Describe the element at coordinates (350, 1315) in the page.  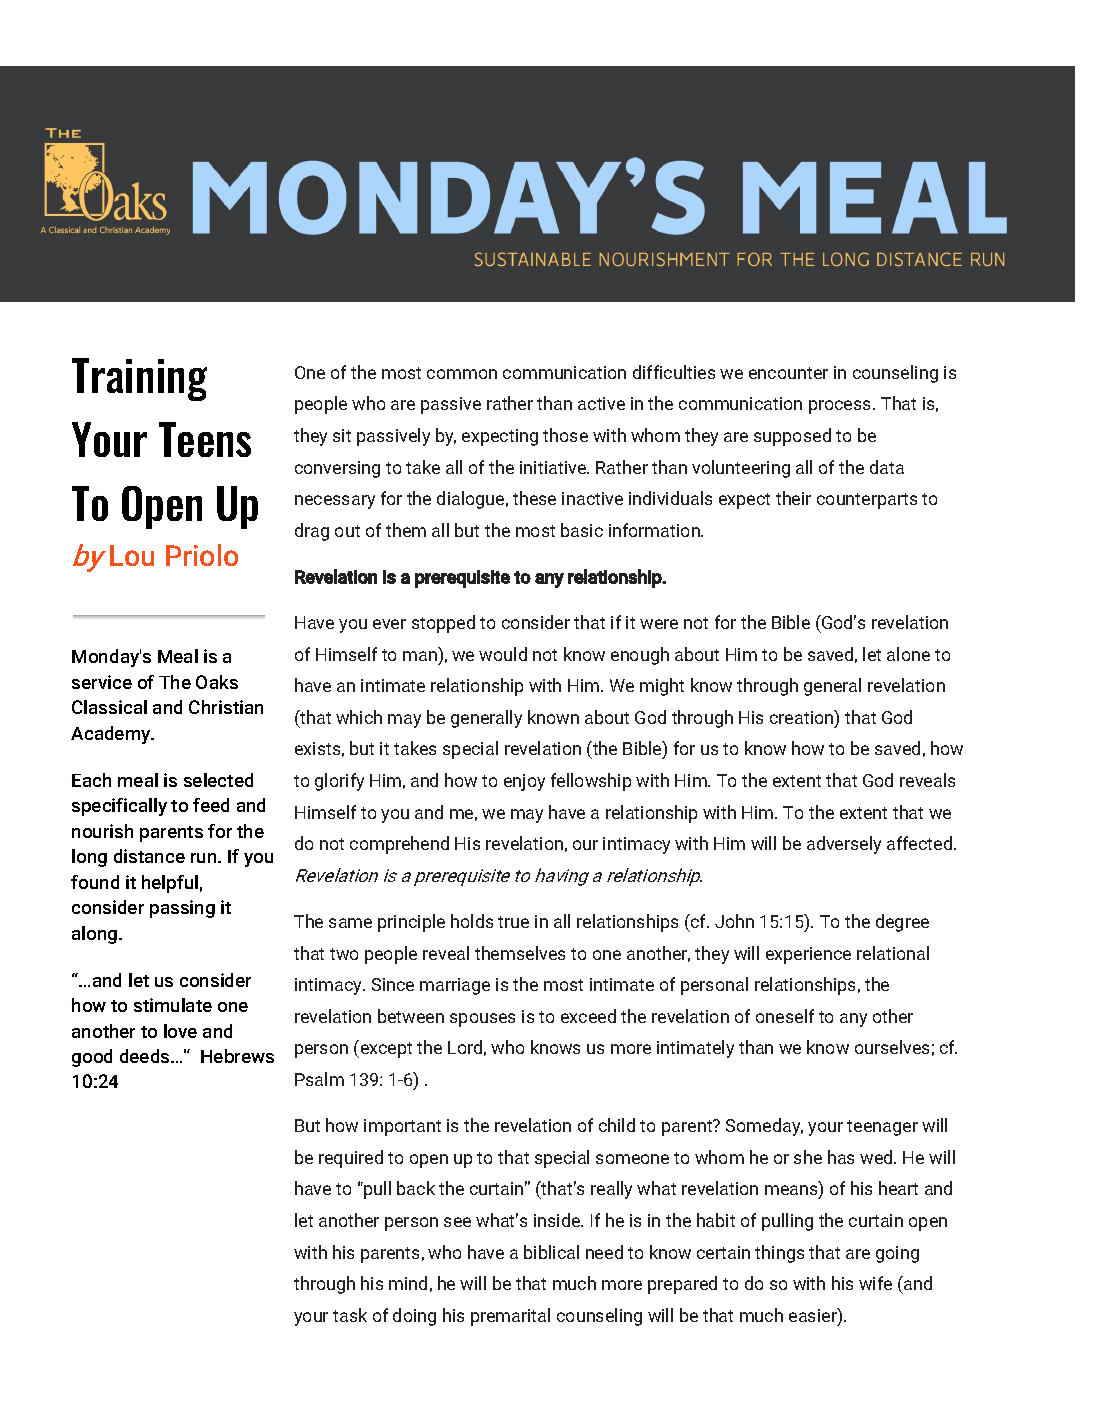
I see `task` at that location.
